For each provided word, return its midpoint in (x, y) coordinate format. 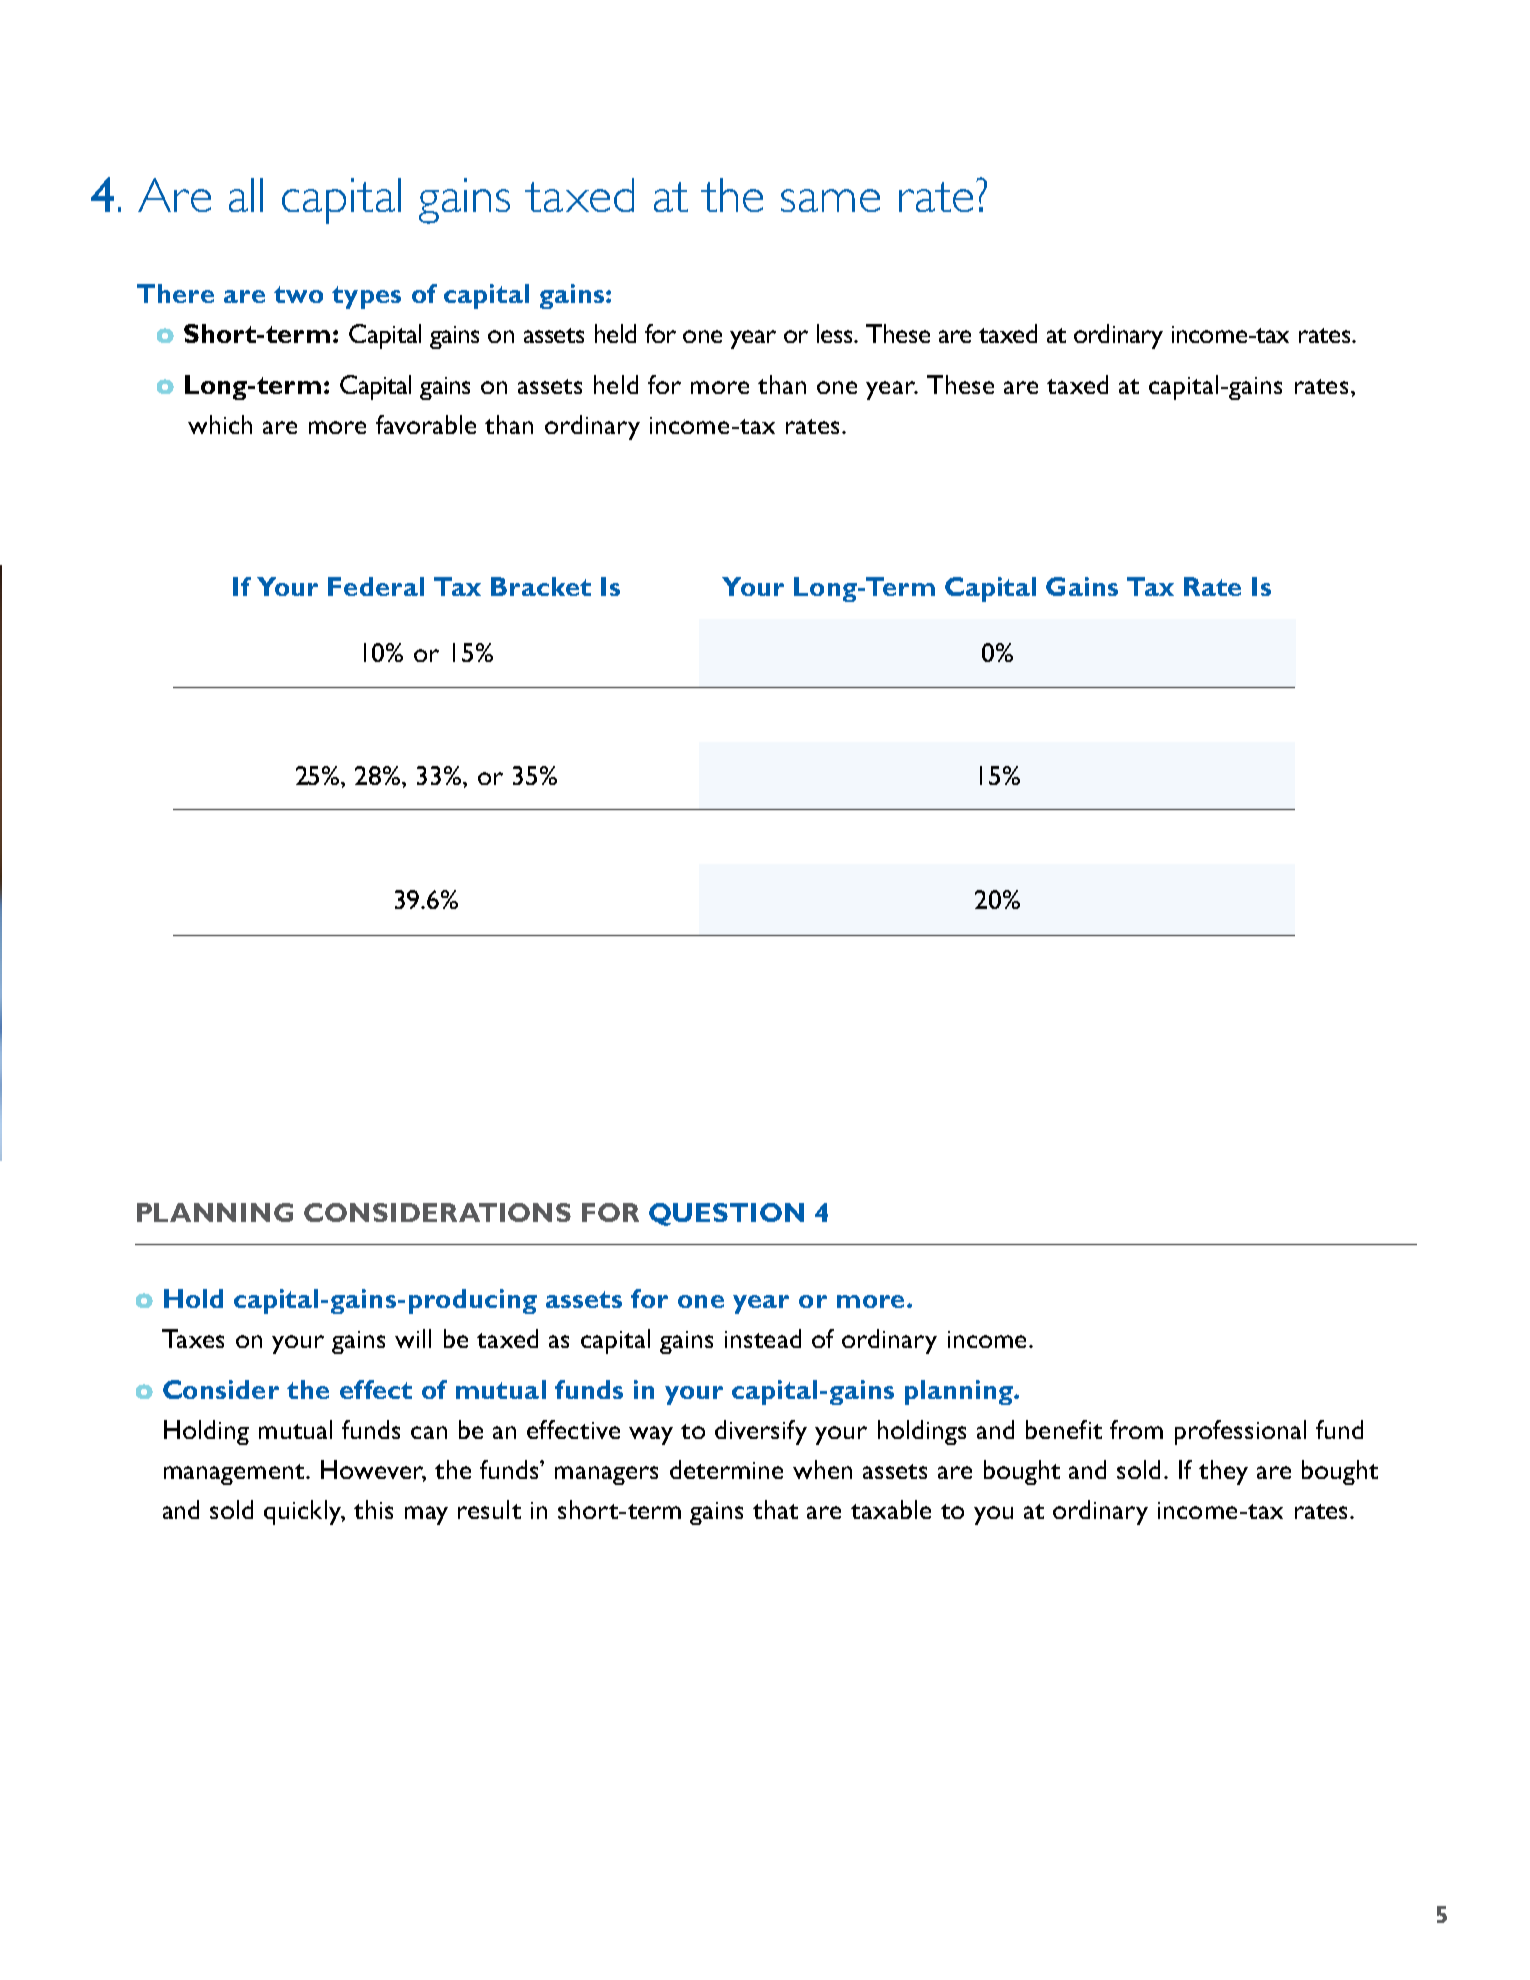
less (836, 333)
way (651, 1435)
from (1136, 1429)
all (246, 195)
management (234, 1474)
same (830, 200)
